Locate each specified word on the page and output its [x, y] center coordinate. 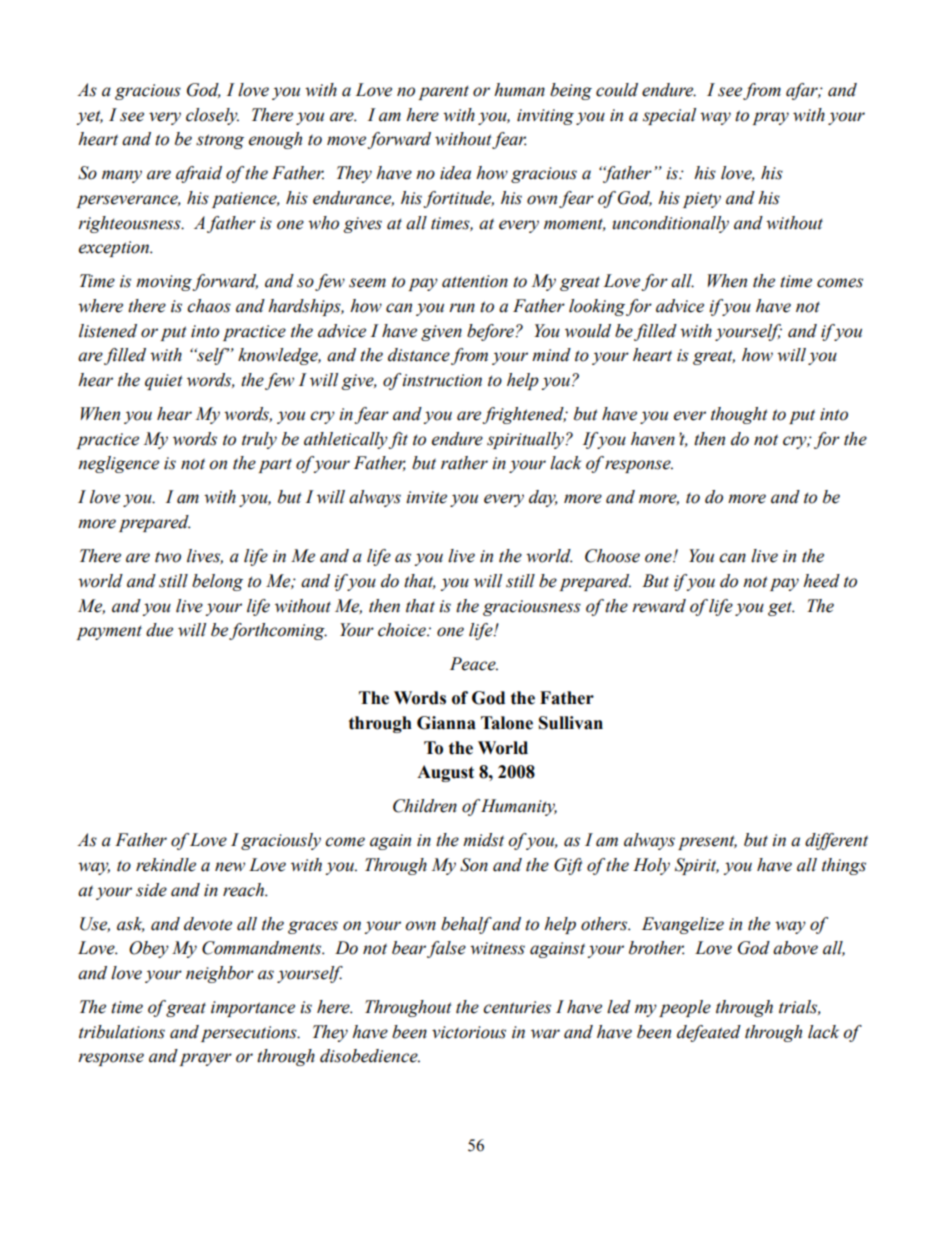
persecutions [250, 1034]
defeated [709, 1033]
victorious [469, 1032]
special [669, 116]
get [781, 608]
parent [443, 92]
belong [217, 582]
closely [212, 116]
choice [403, 630]
